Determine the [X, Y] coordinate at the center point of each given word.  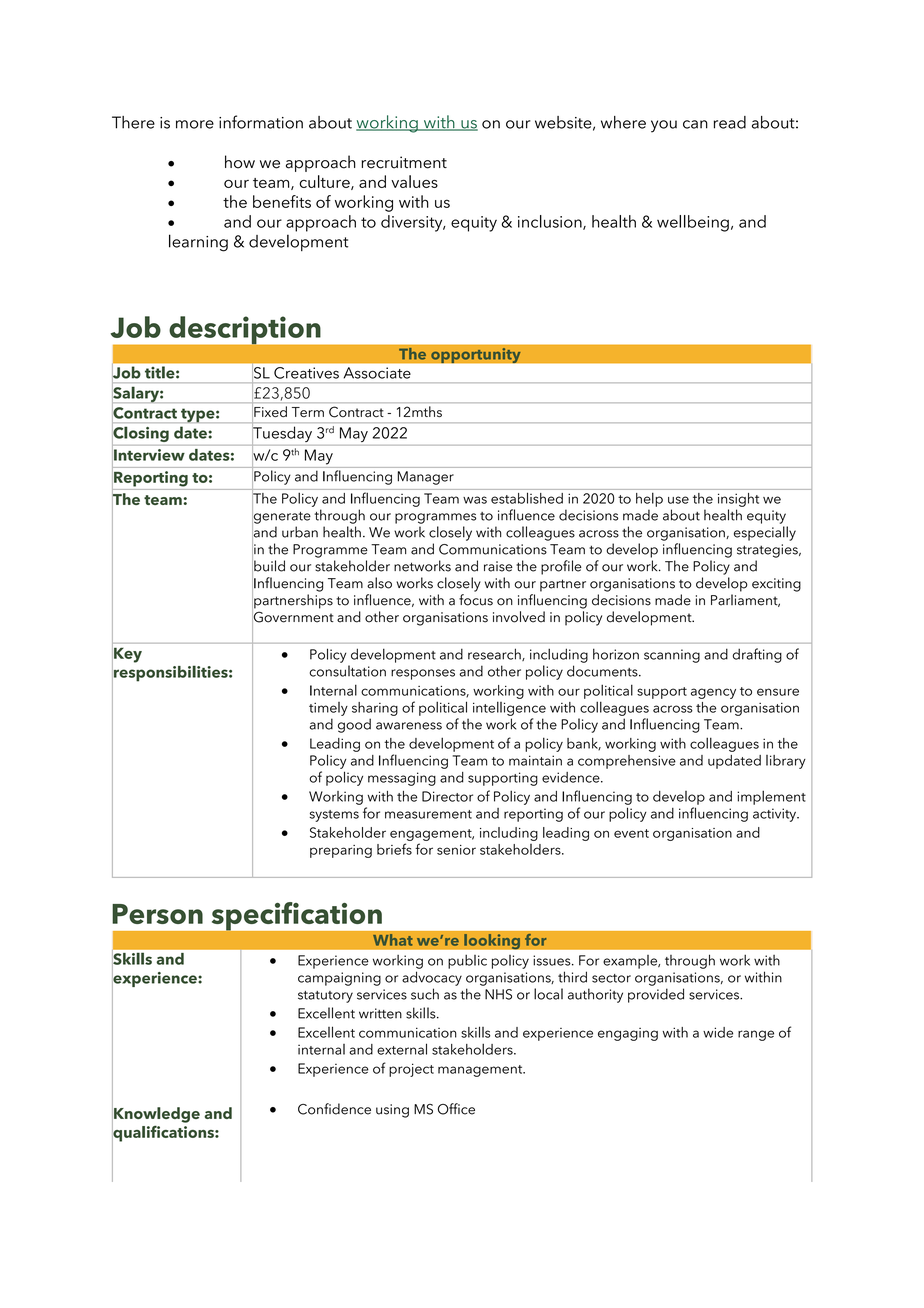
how [240, 162]
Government [293, 617]
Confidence [334, 1109]
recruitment [404, 162]
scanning [672, 656]
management [481, 1071]
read [730, 122]
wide [718, 1032]
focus [476, 600]
